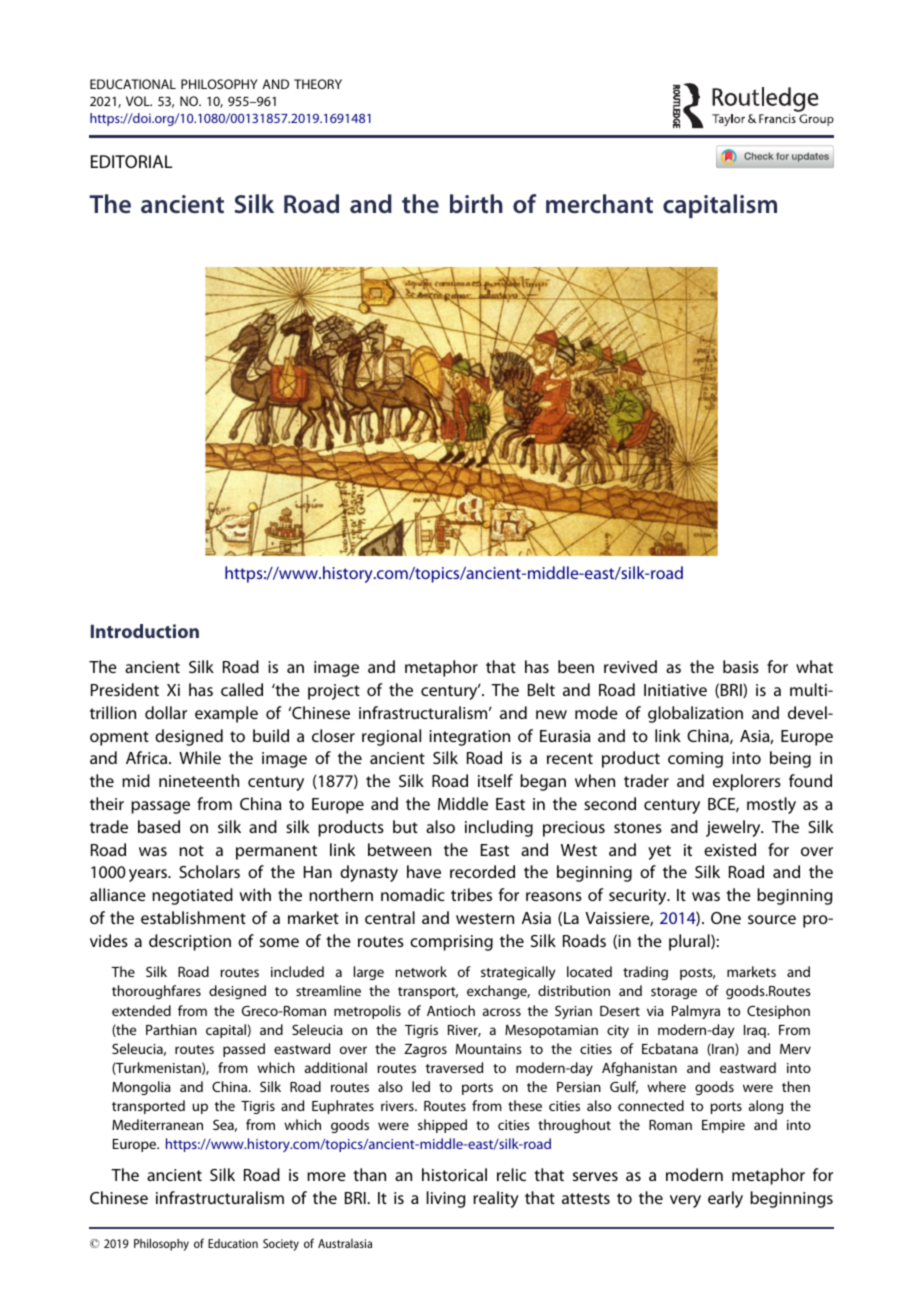 The height and width of the page is (1316, 923). Describe the element at coordinates (730, 849) in the page. I see `existed` at that location.
